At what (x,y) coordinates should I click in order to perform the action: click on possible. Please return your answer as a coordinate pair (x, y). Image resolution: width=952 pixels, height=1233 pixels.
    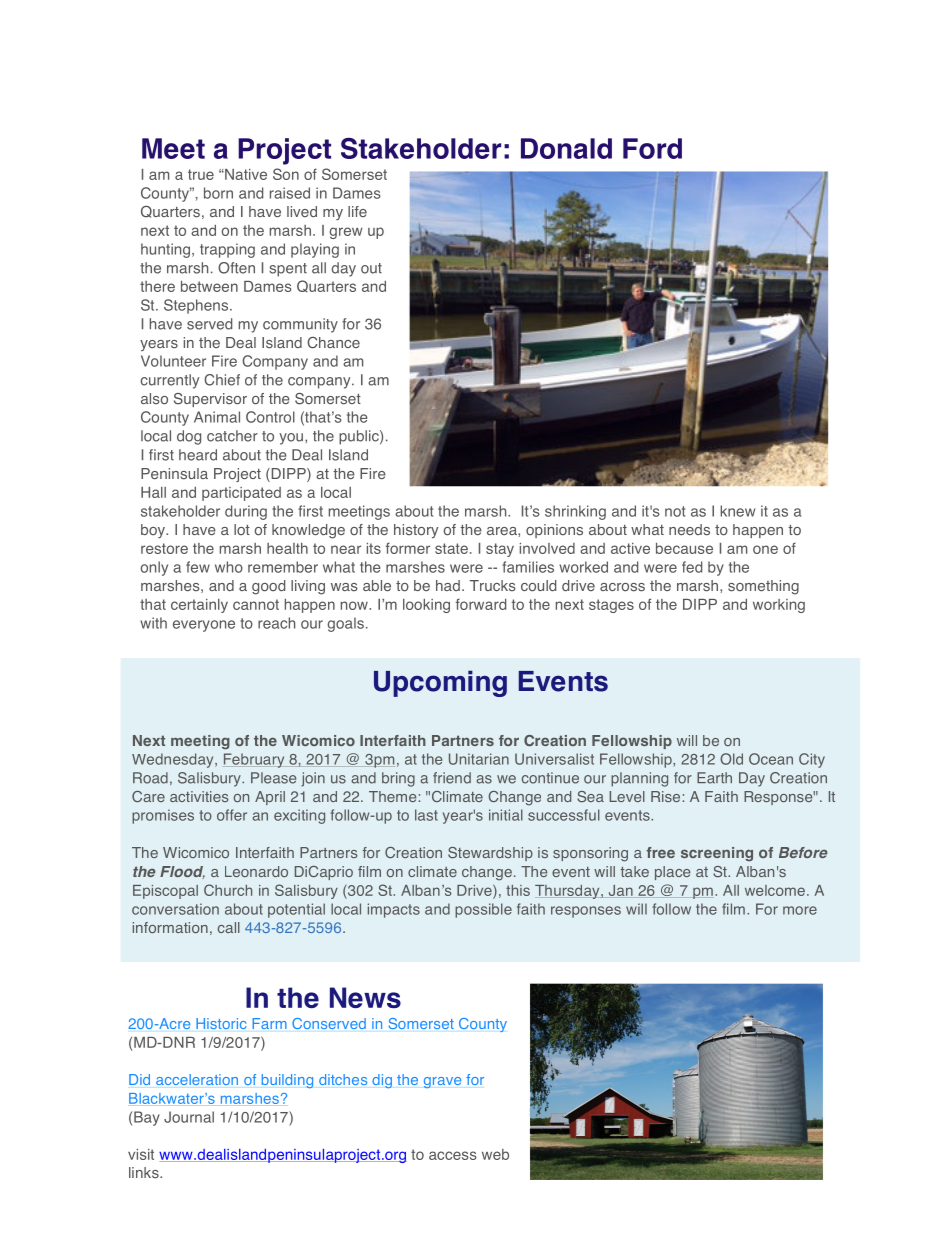
    Looking at the image, I should click on (483, 910).
